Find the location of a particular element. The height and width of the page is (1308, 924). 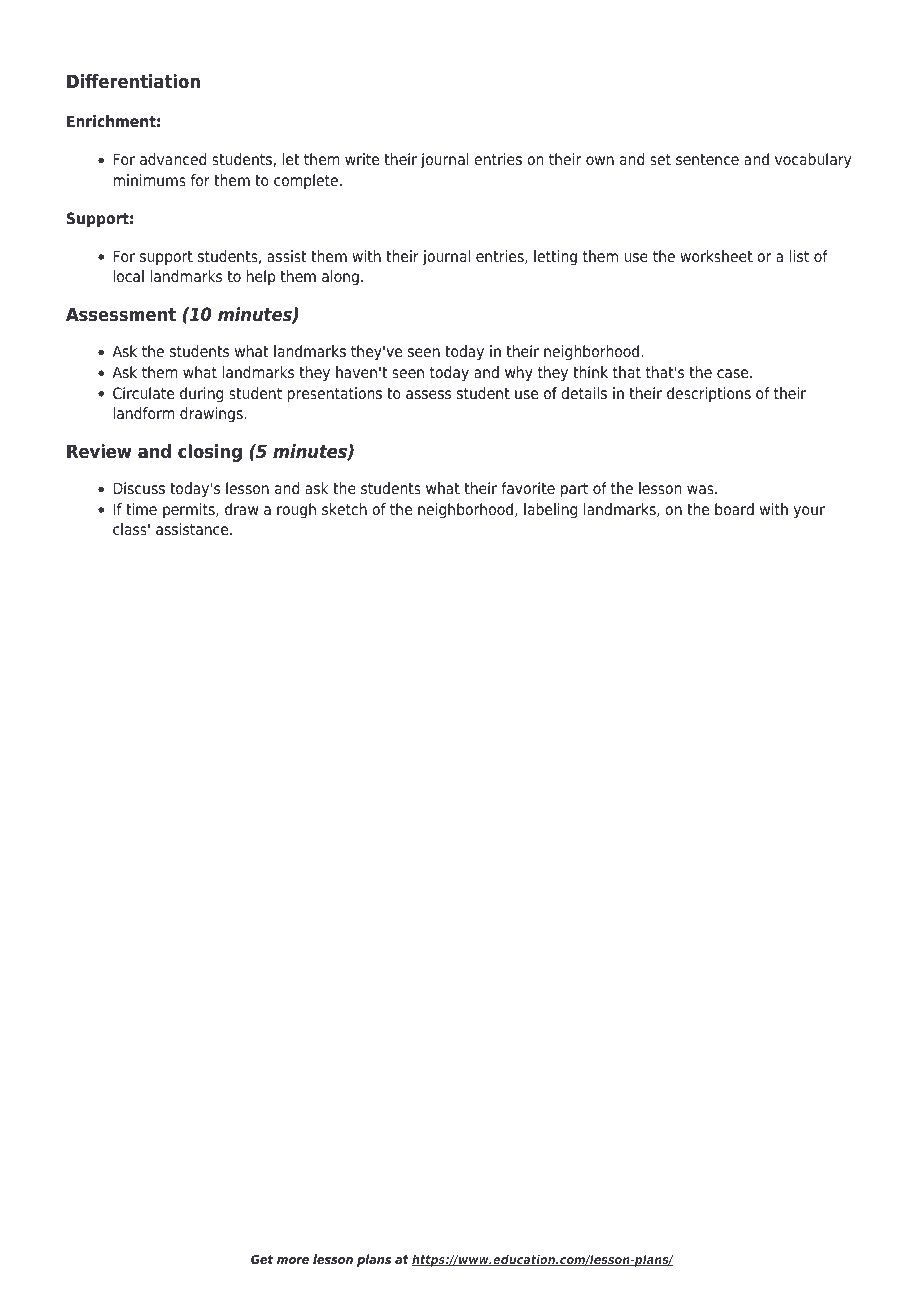

write is located at coordinates (362, 159).
